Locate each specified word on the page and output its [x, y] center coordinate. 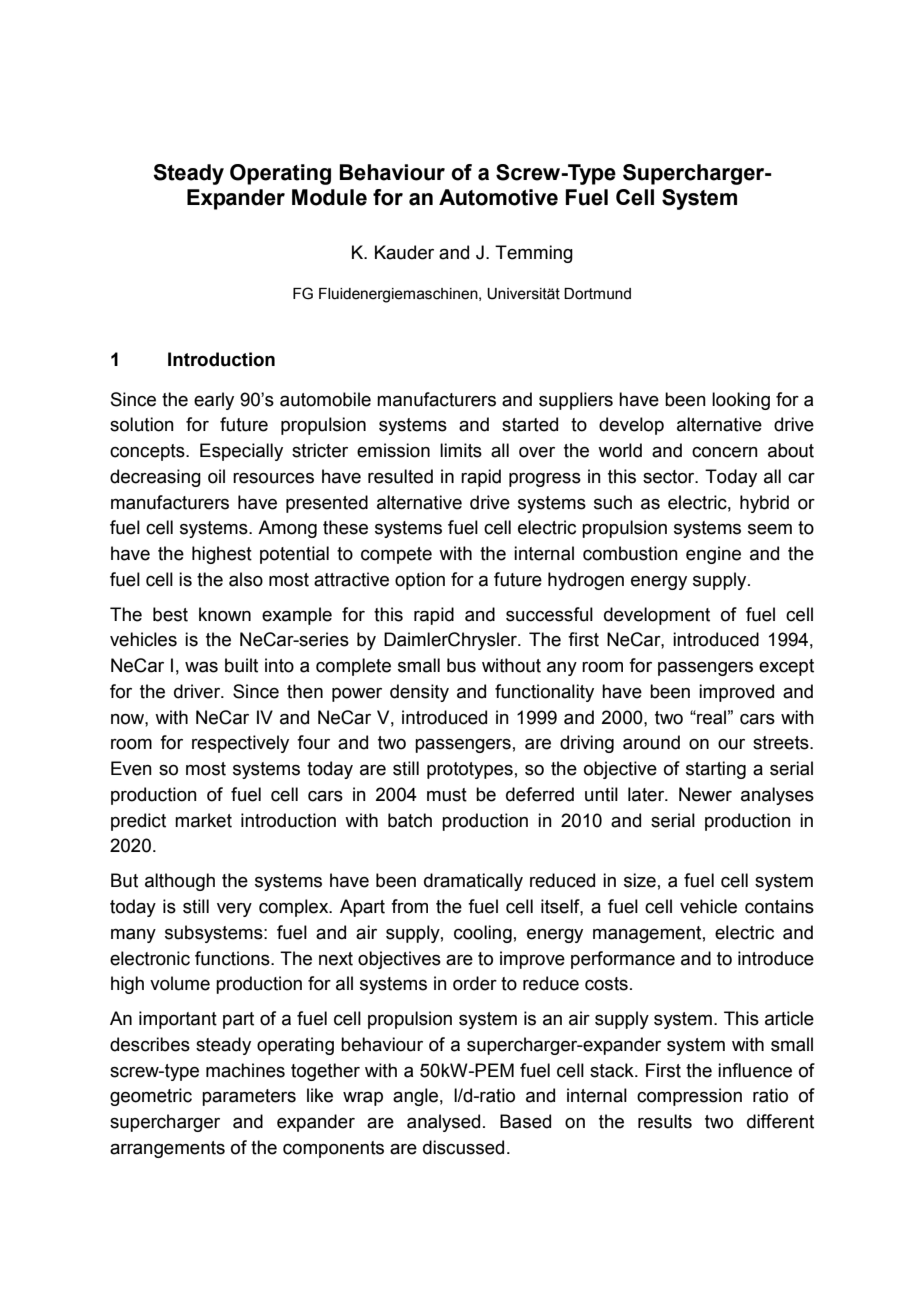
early [214, 401]
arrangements [167, 1149]
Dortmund [597, 294]
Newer [705, 794]
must [447, 795]
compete [396, 555]
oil [216, 476]
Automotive [498, 197]
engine [713, 555]
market [203, 820]
